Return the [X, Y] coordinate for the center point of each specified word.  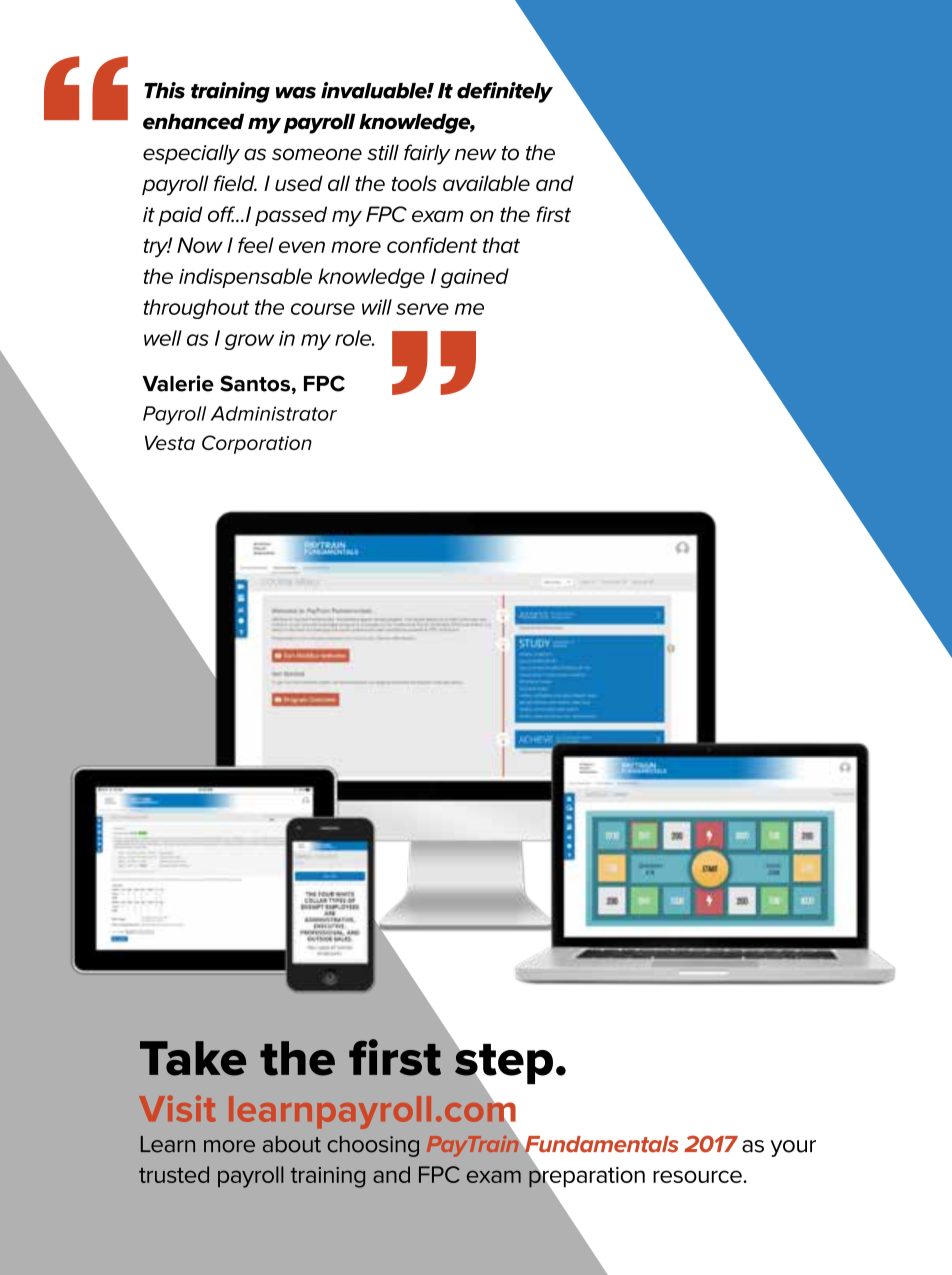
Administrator [273, 413]
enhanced [193, 121]
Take [193, 1058]
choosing [373, 1146]
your [793, 1148]
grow [249, 342]
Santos [255, 383]
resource [698, 1176]
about [292, 1144]
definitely [505, 92]
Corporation [257, 444]
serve [422, 309]
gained [474, 278]
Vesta [170, 442]
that [501, 245]
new [476, 154]
